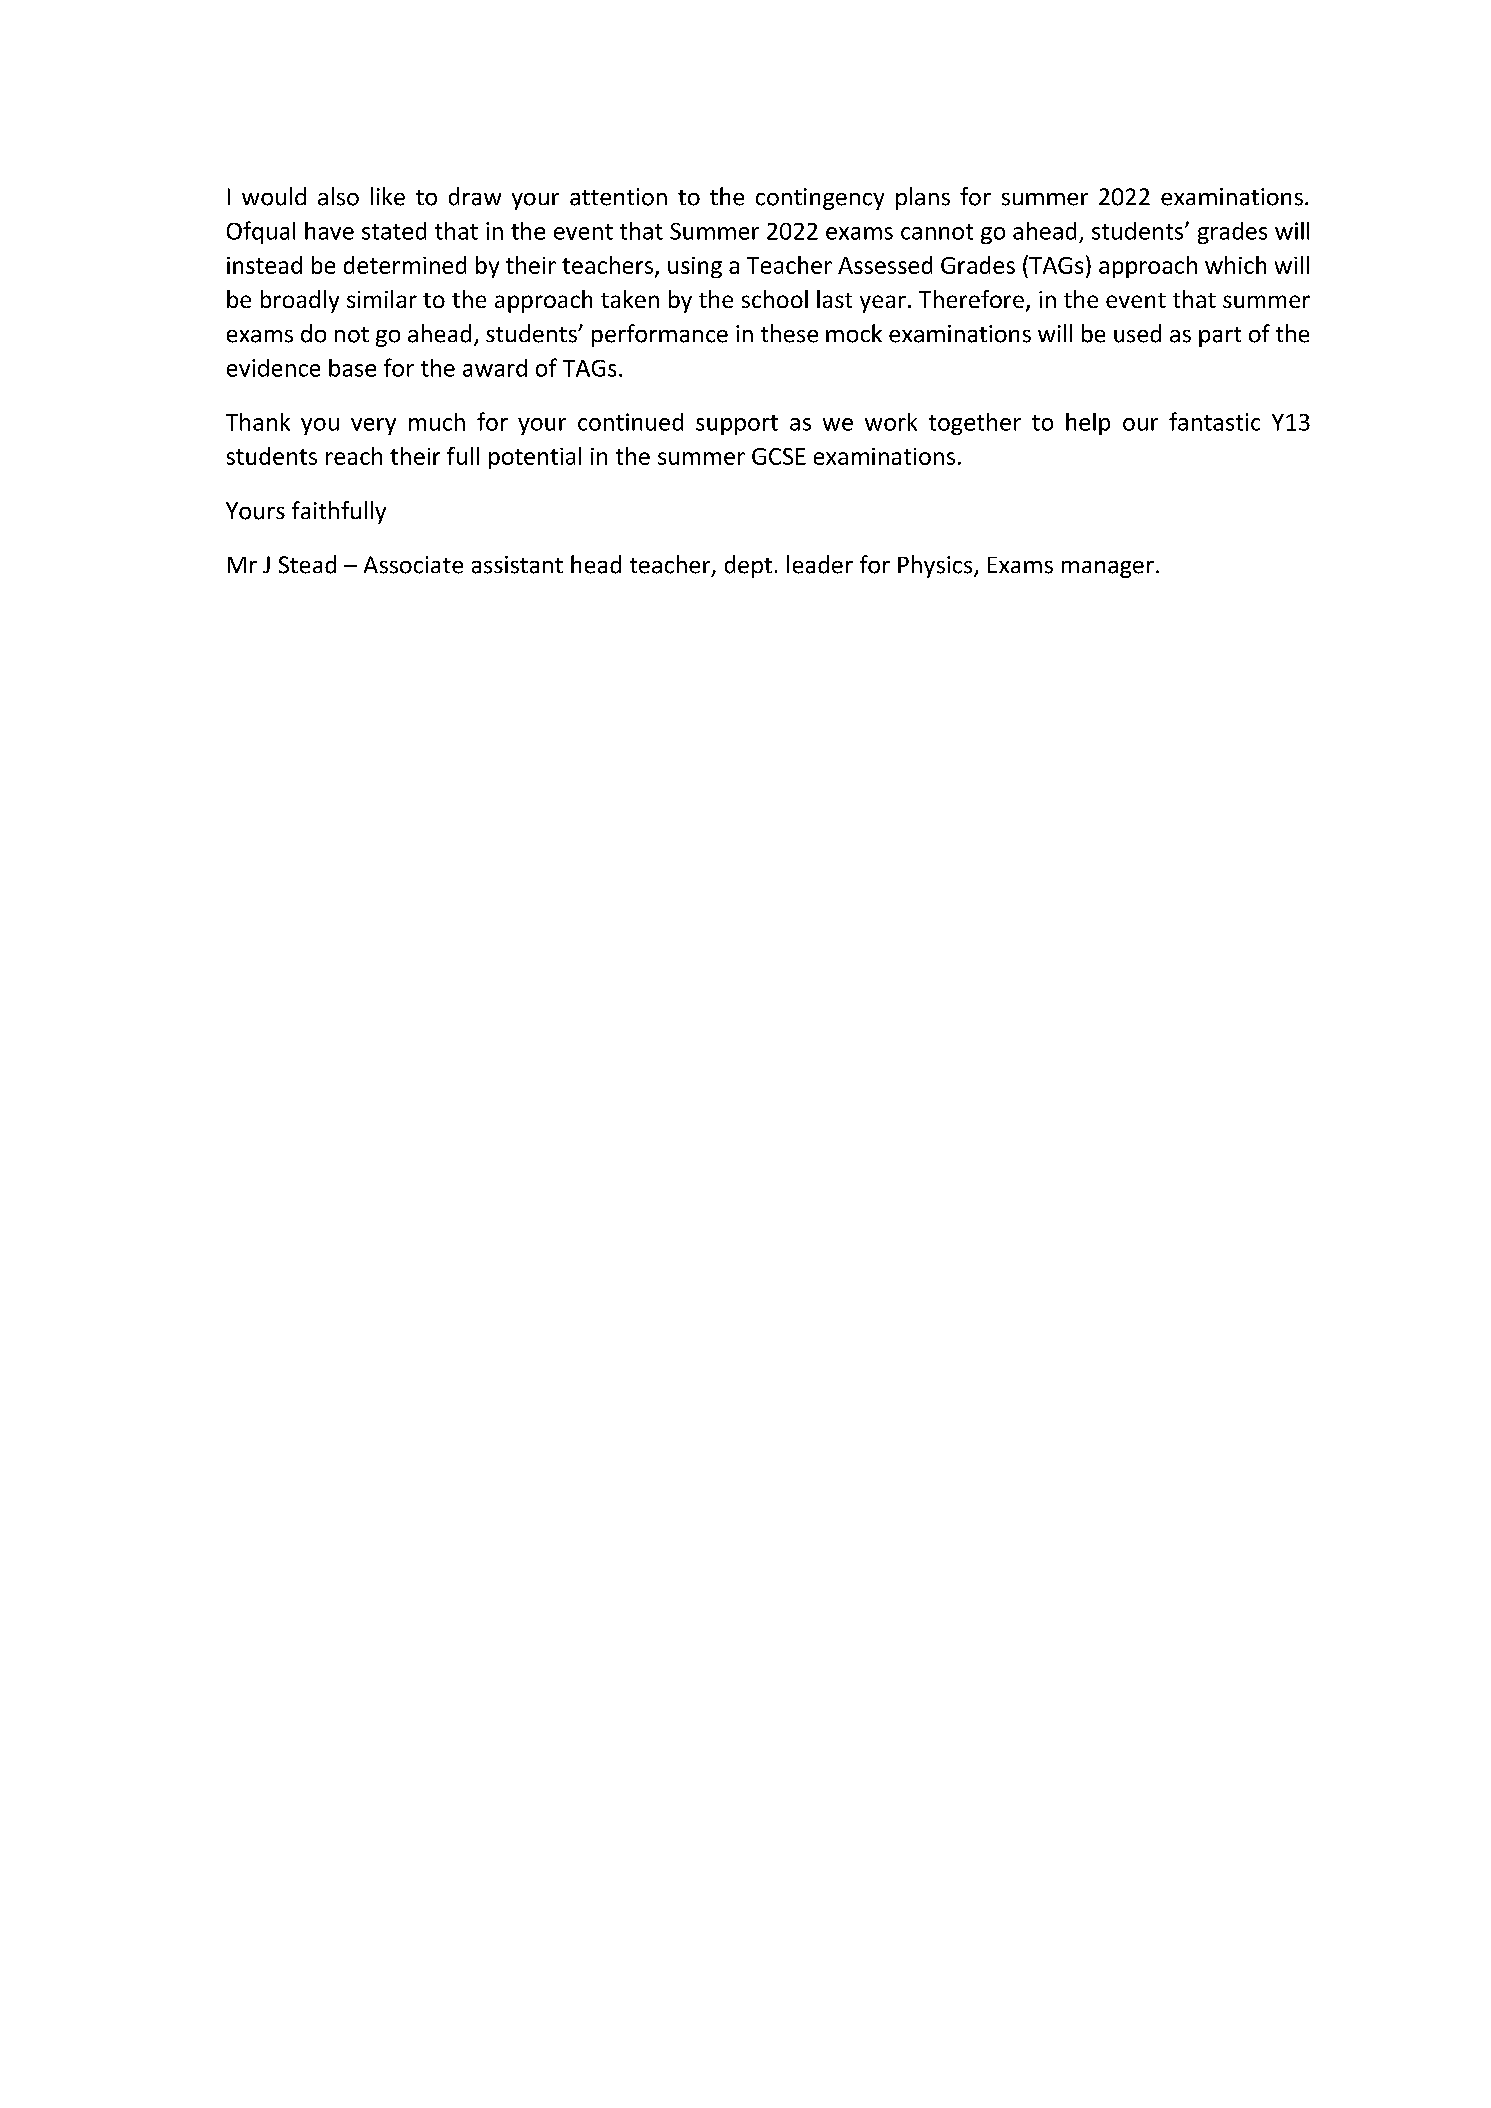  What do you see at coordinates (352, 368) in the screenshot?
I see `base` at bounding box center [352, 368].
